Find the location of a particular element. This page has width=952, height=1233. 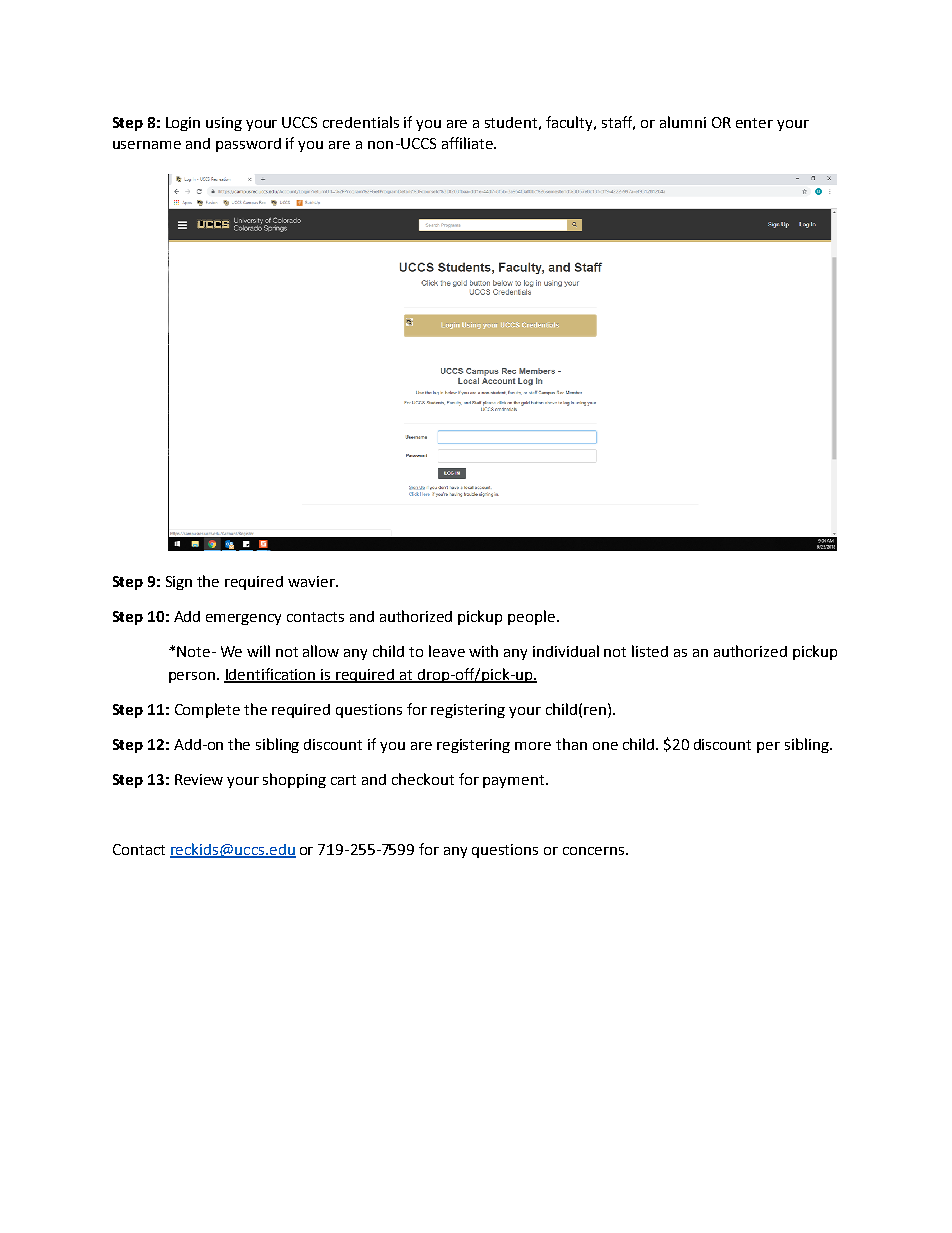

Sign is located at coordinates (179, 583).
